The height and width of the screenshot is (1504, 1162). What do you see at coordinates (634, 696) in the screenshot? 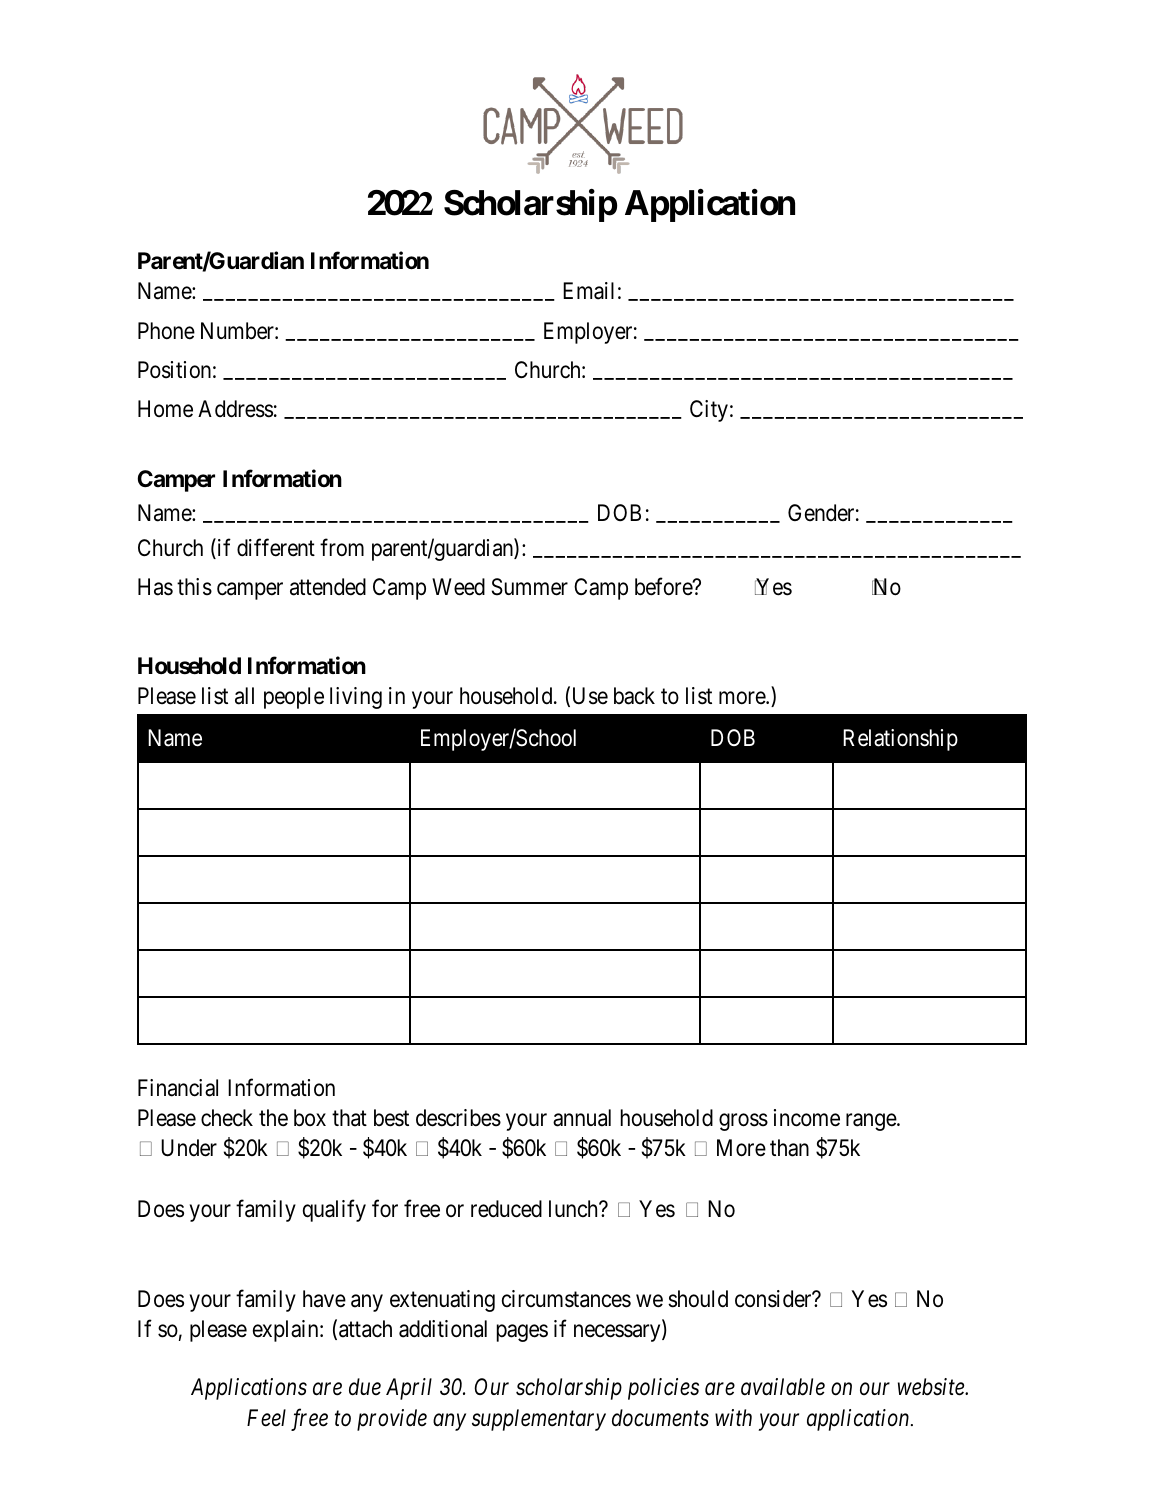
I see `back` at bounding box center [634, 696].
